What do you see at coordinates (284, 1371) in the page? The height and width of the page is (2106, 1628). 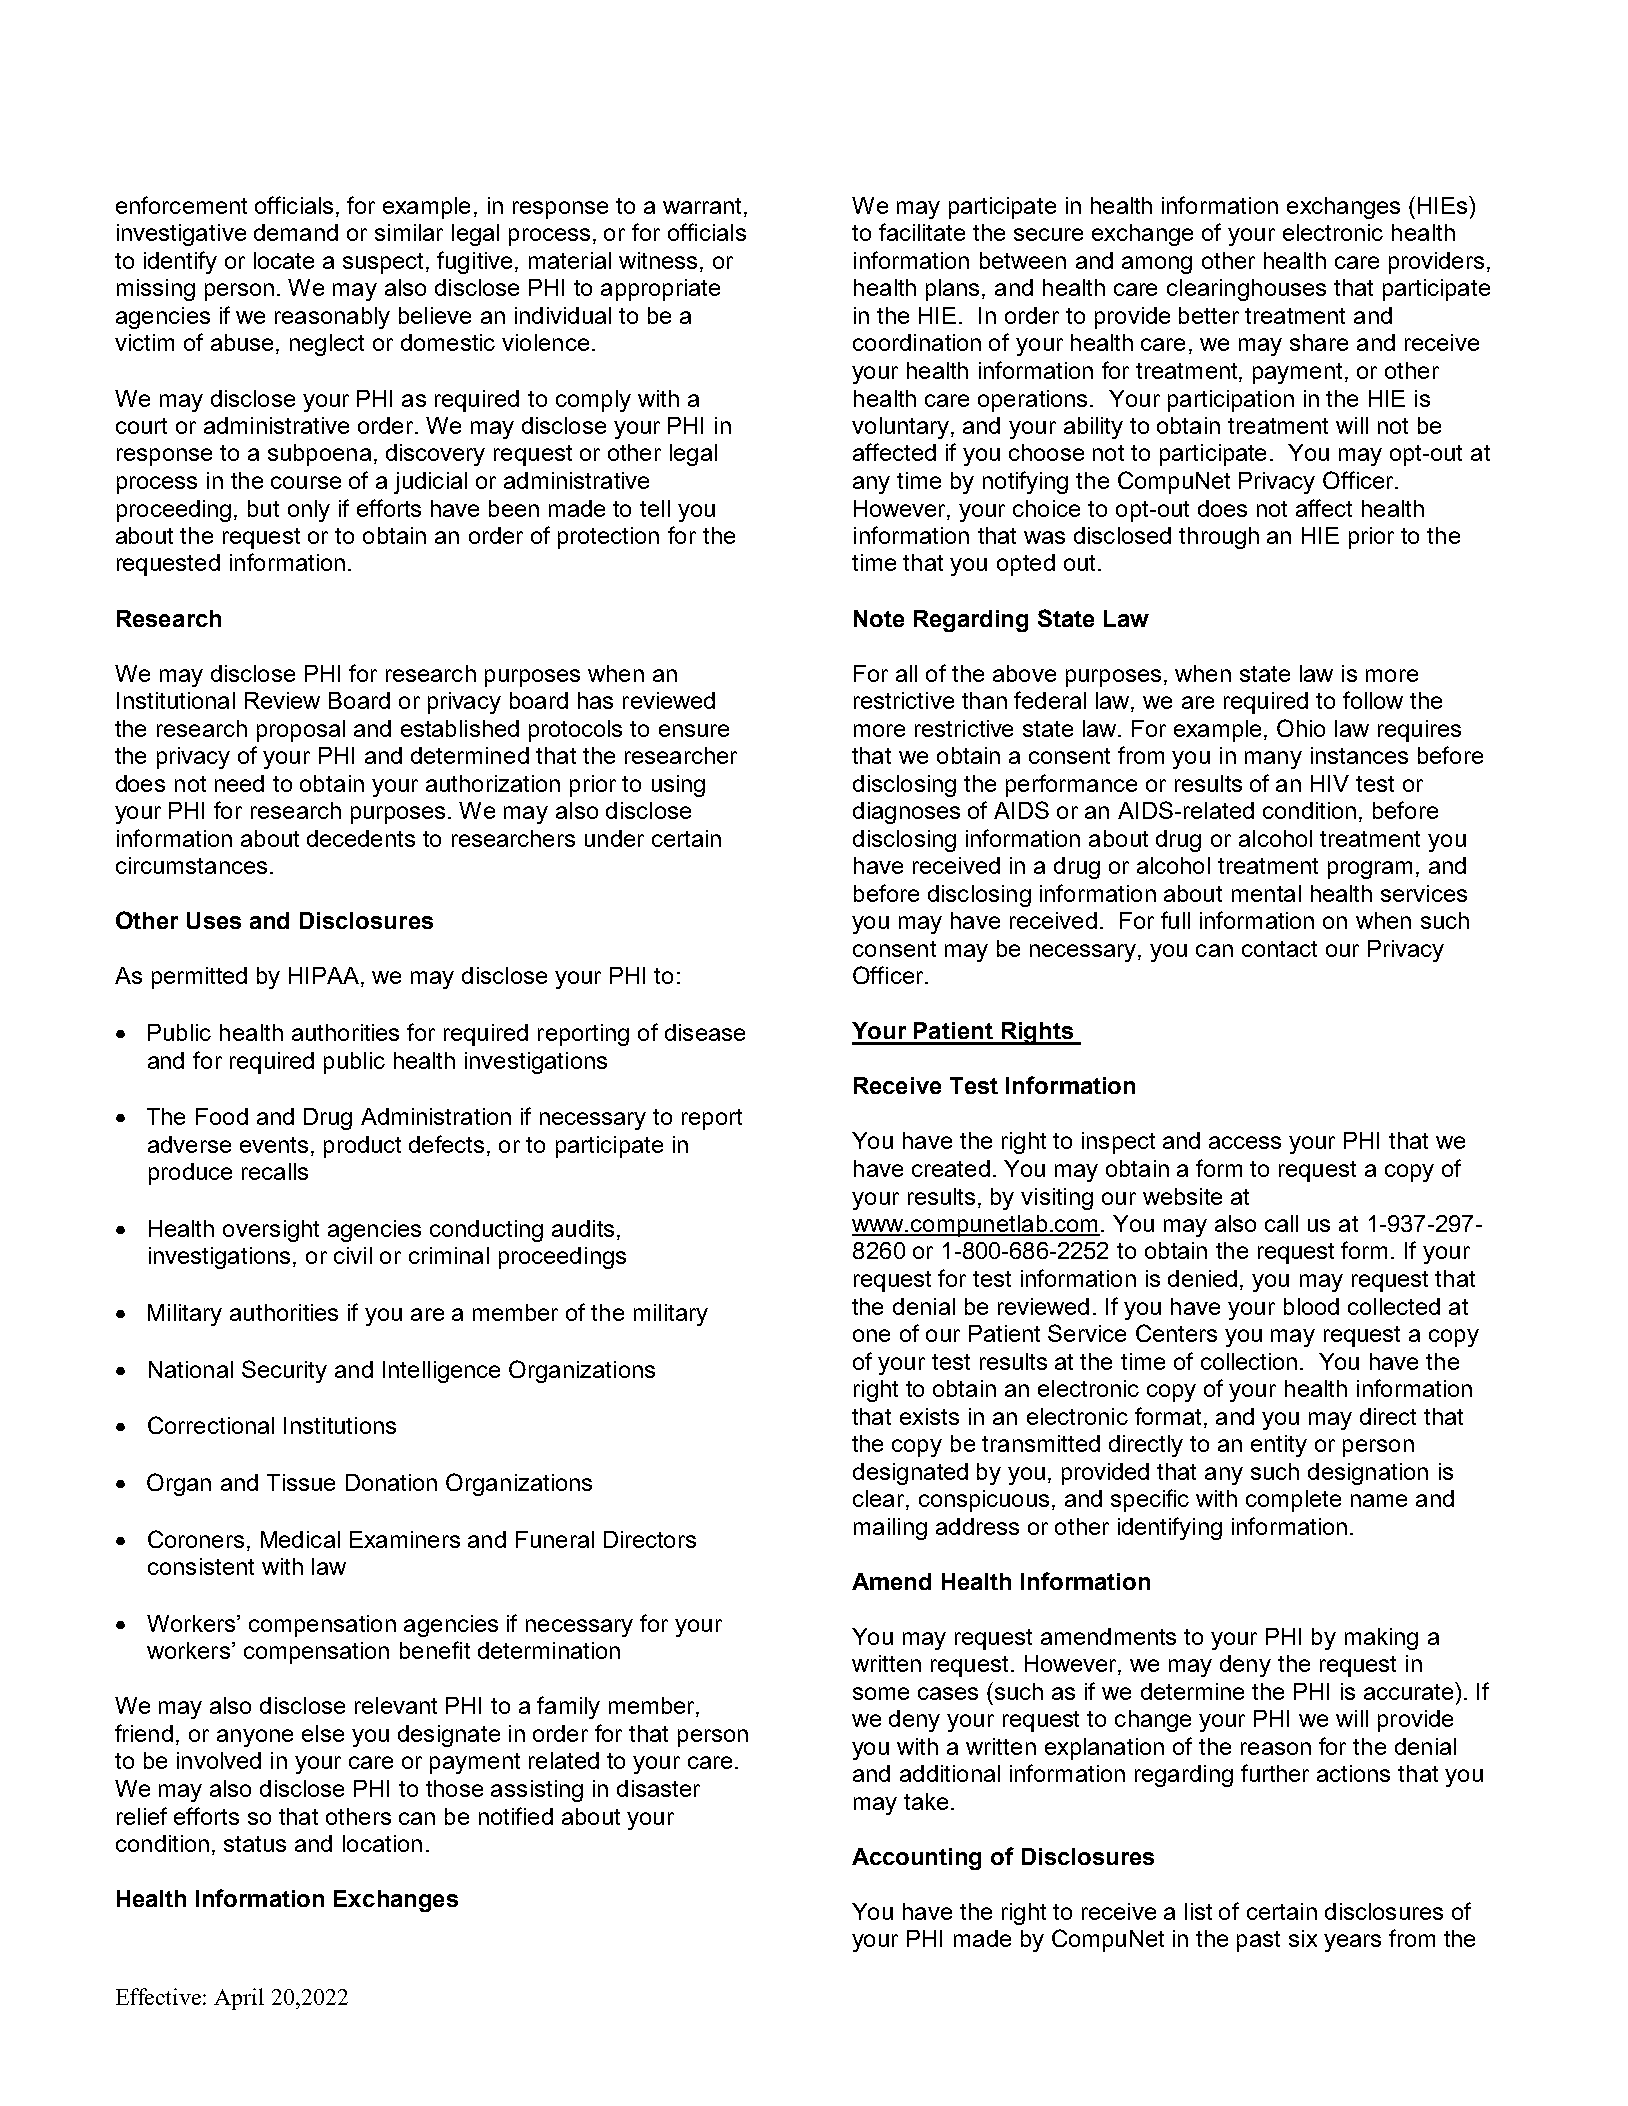 I see `Security` at bounding box center [284, 1371].
